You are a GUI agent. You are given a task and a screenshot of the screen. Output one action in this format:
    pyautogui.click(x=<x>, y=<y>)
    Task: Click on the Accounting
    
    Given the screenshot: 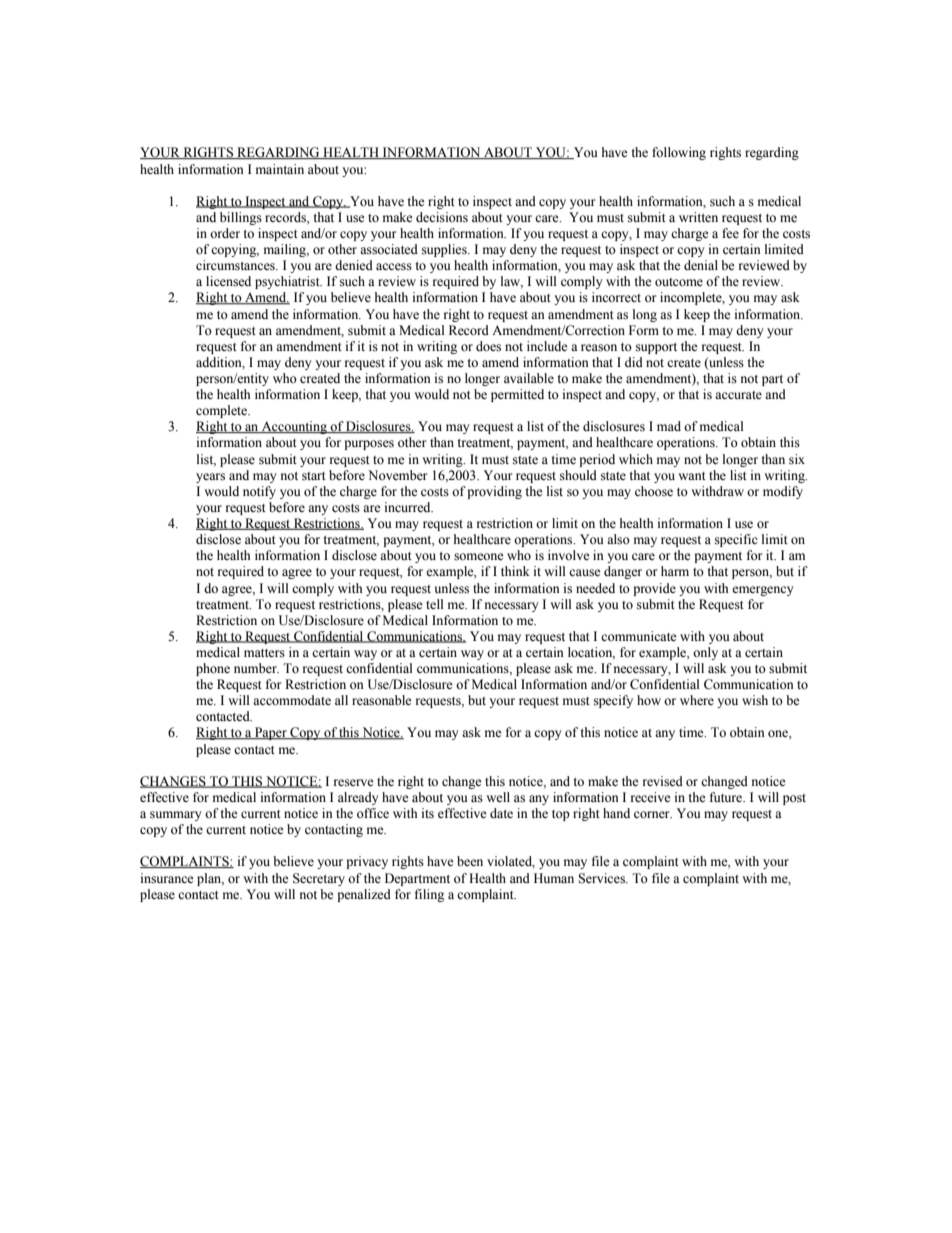 What is the action you would take?
    pyautogui.click(x=294, y=427)
